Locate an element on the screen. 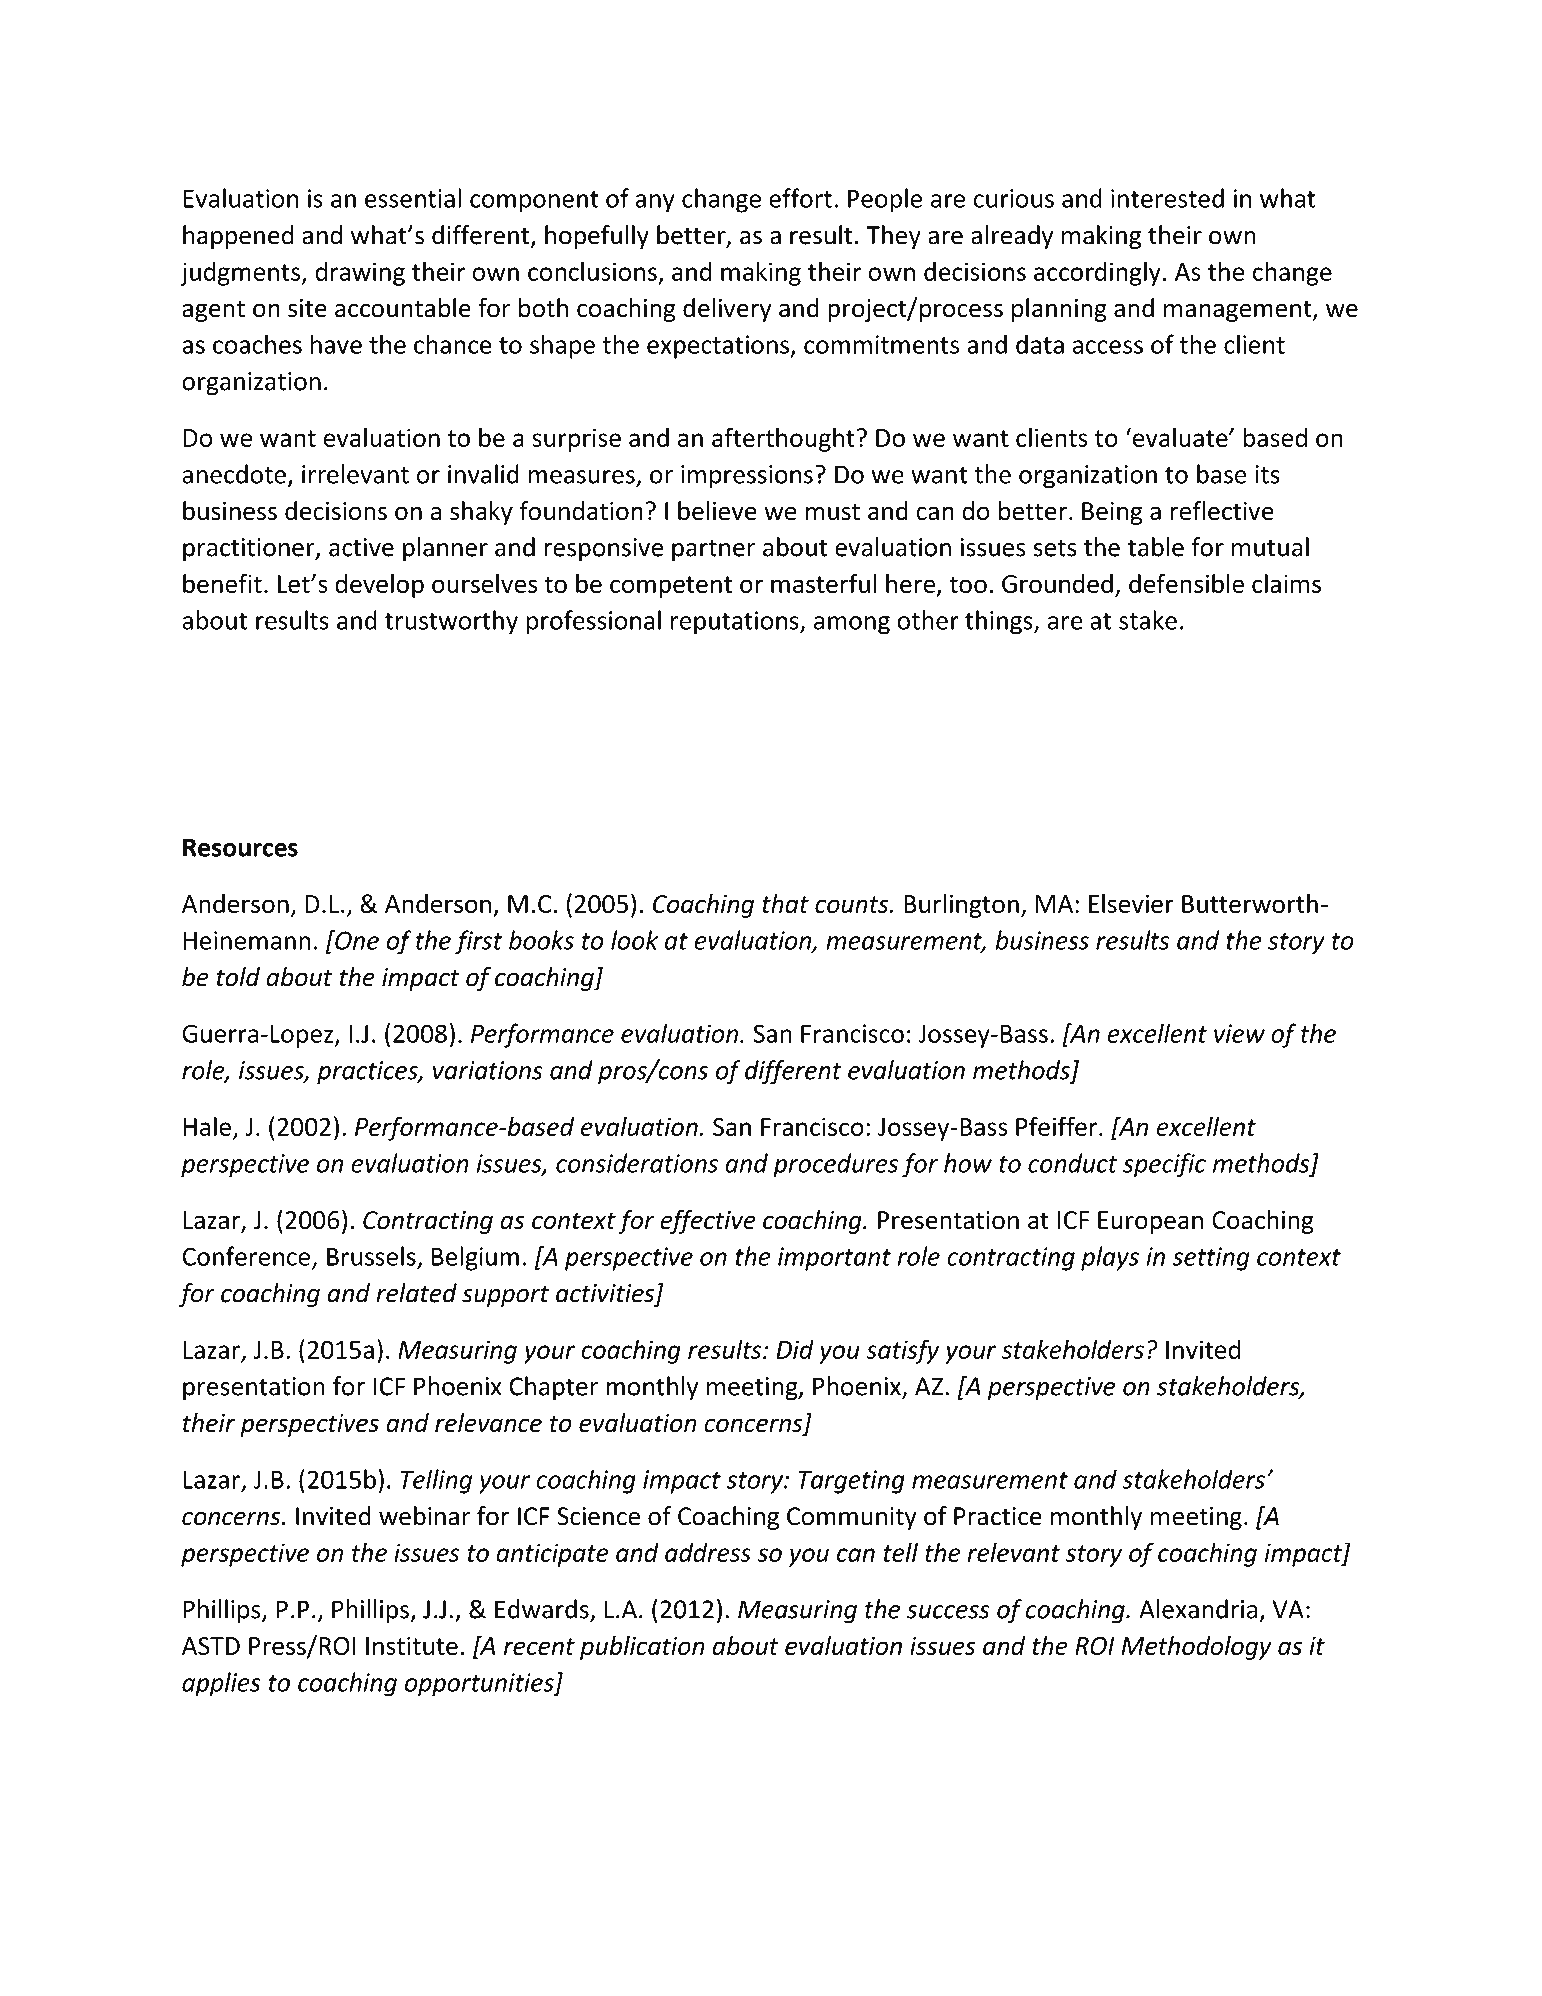 This screenshot has height=1996, width=1542. effort is located at coordinates (800, 198).
